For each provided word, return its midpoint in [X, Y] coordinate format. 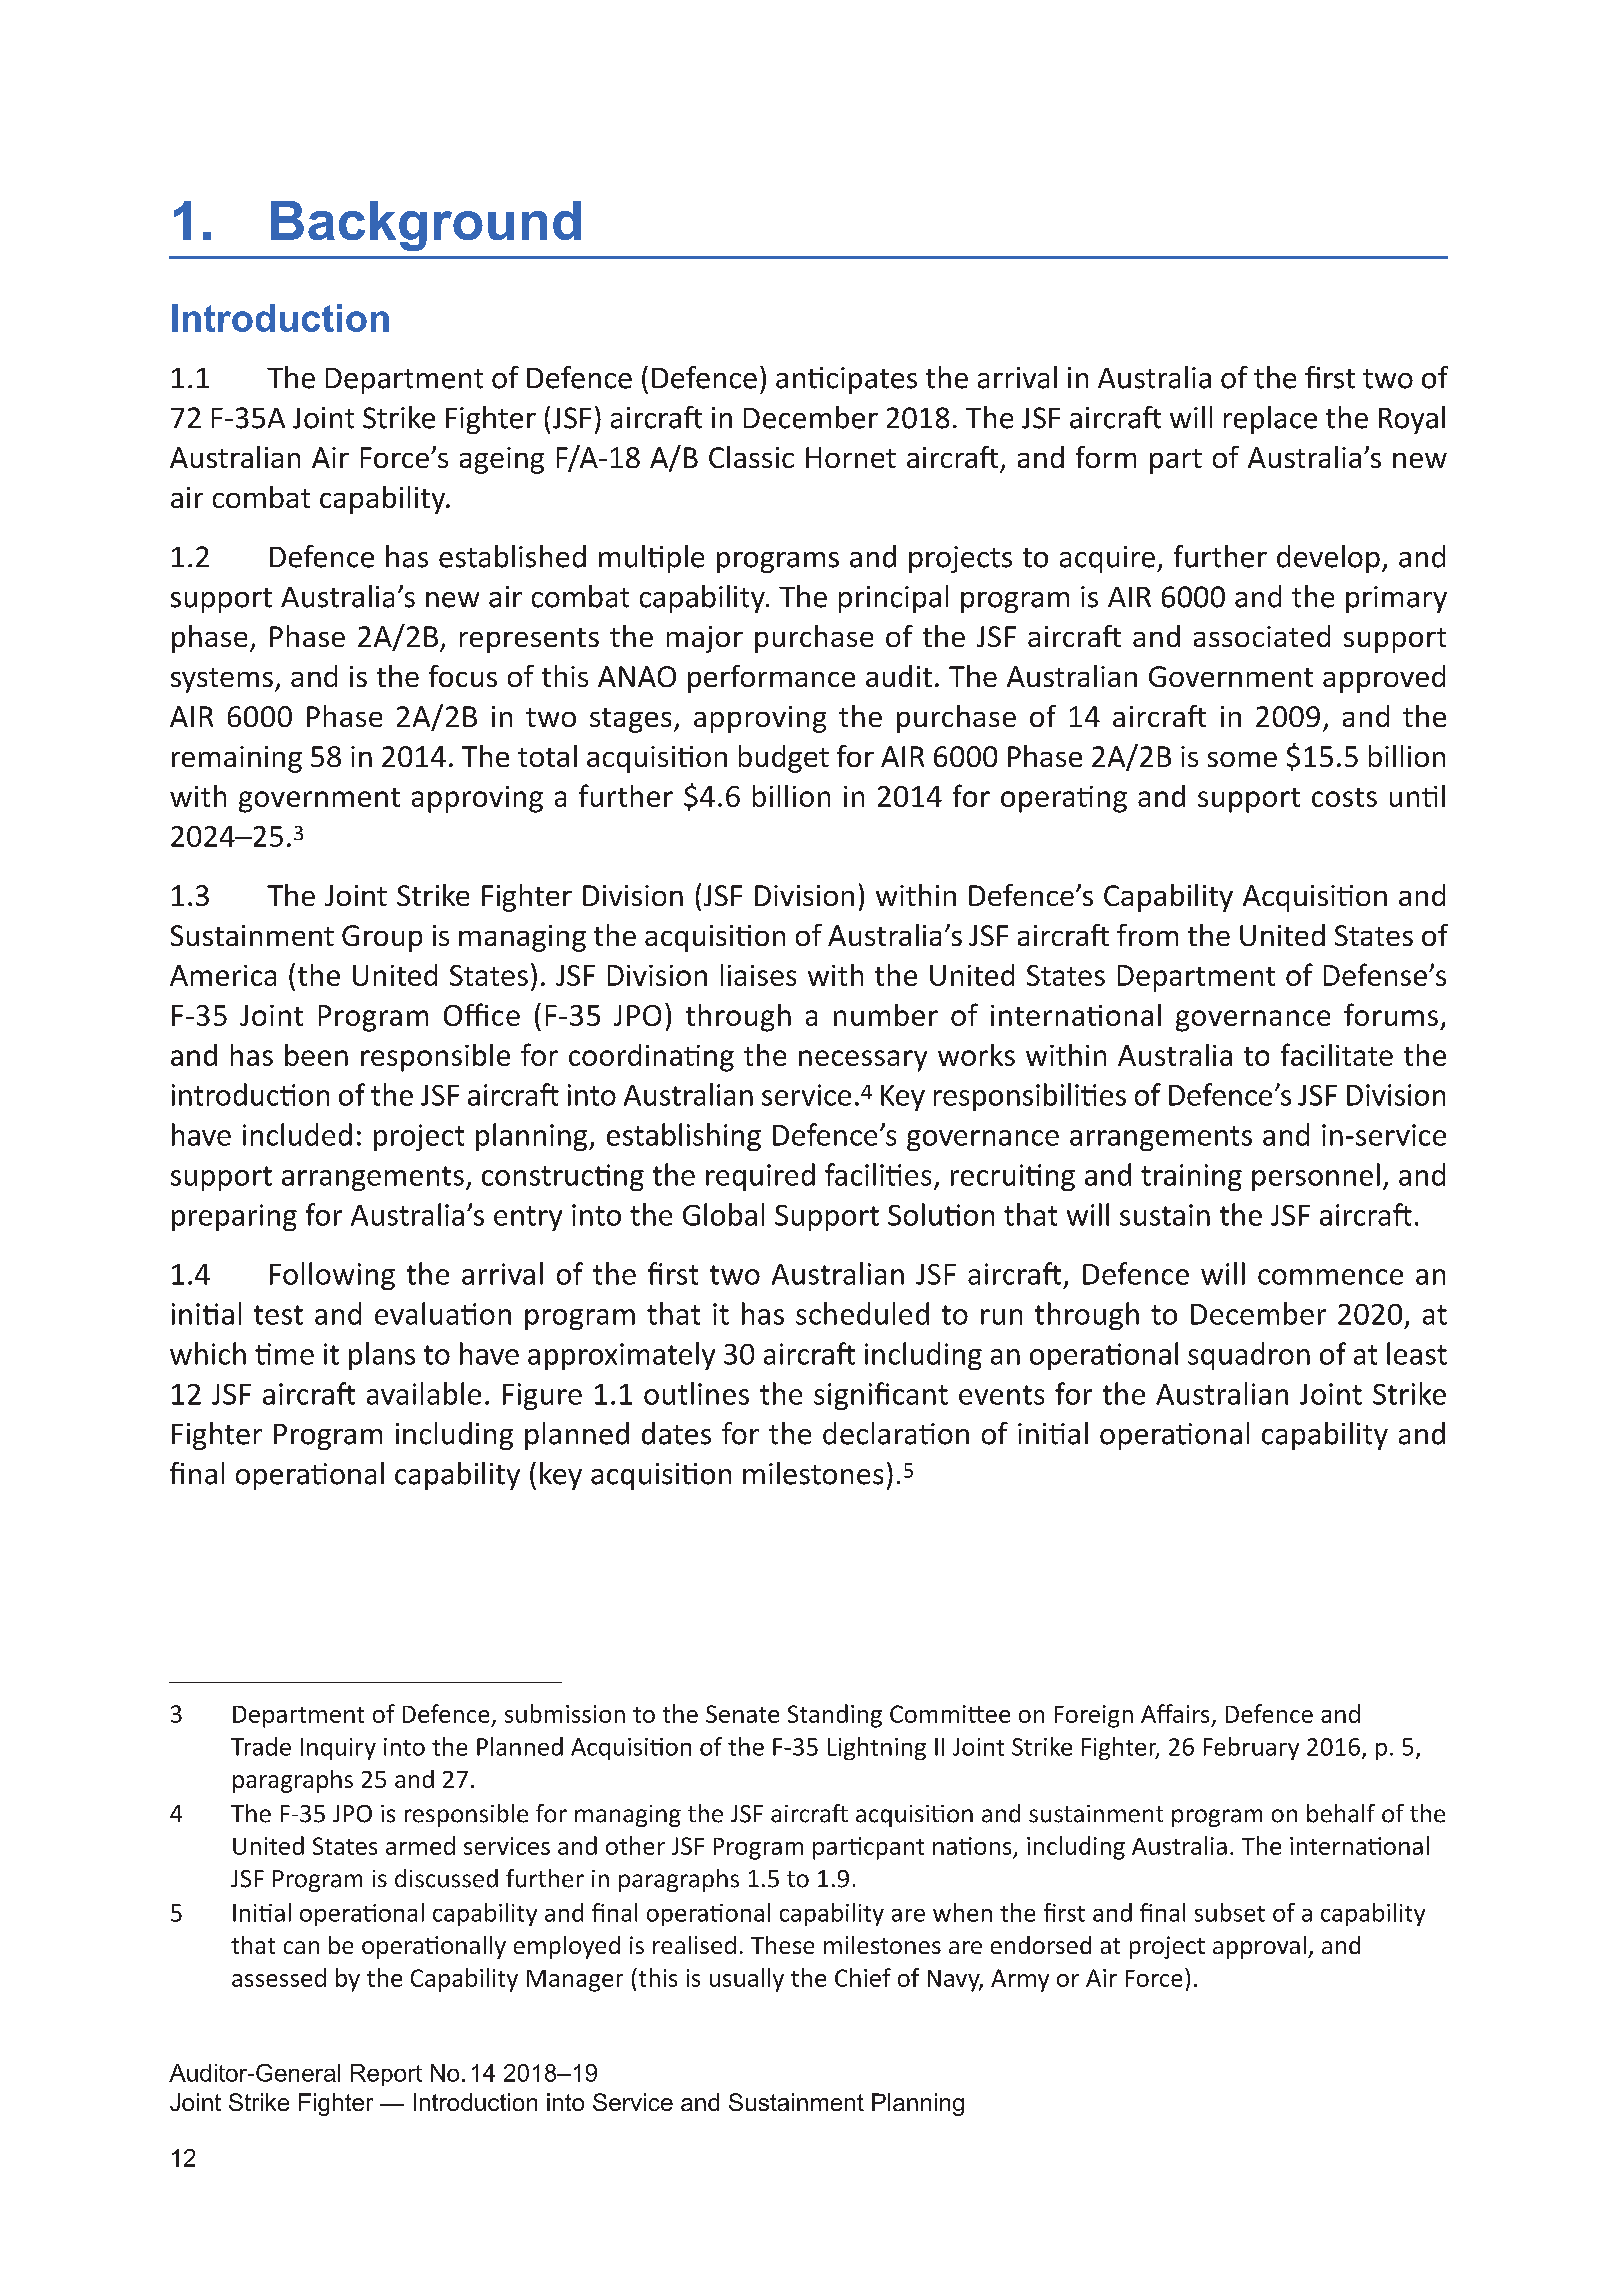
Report [386, 2075]
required [760, 1177]
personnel [1316, 1177]
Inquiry [338, 1749]
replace [1270, 420]
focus [463, 676]
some [1242, 759]
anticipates [846, 380]
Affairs [1175, 1713]
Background [426, 226]
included [297, 1134]
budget [784, 759]
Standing [835, 1716]
